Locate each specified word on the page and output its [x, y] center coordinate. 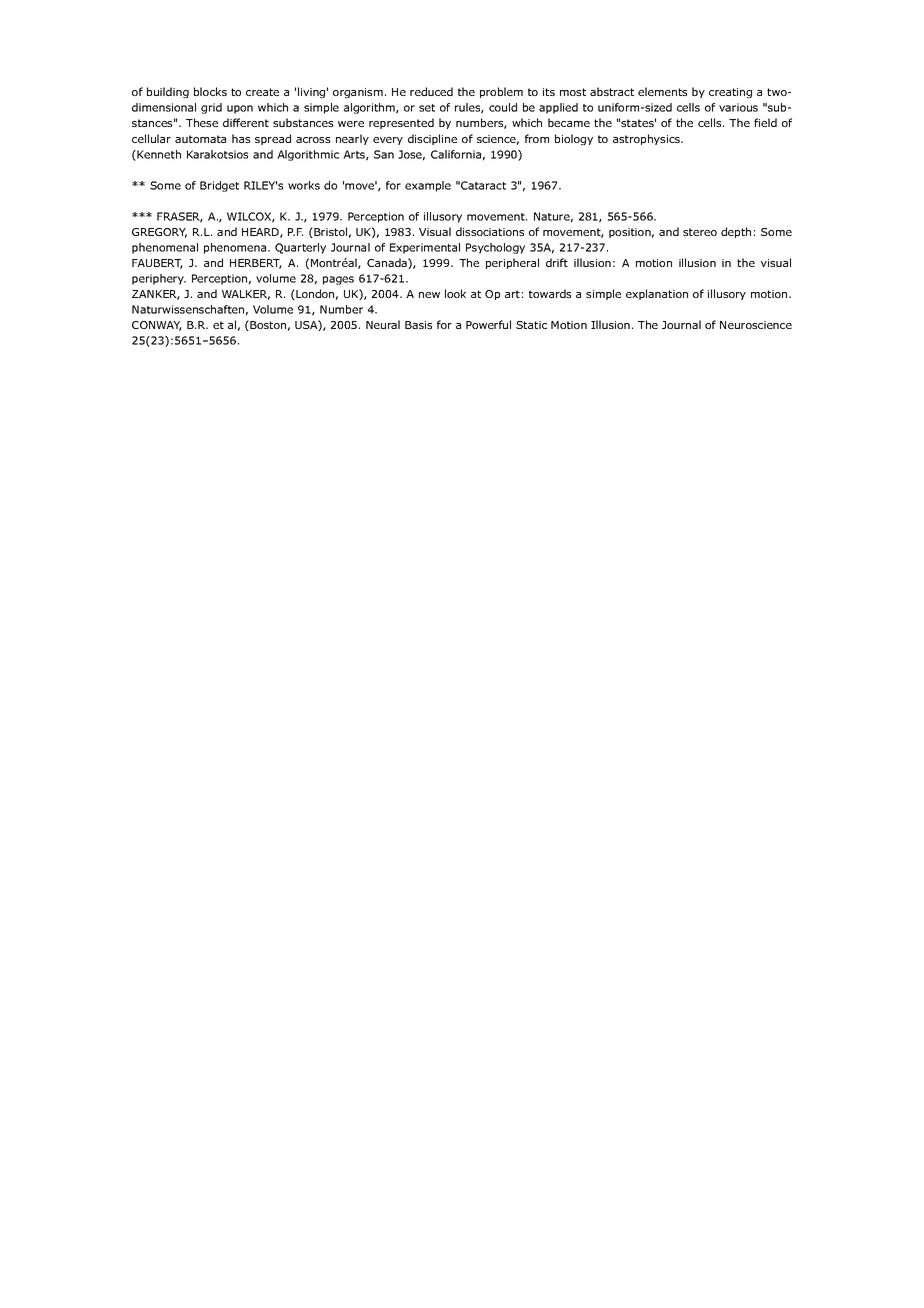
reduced [431, 91]
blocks [210, 91]
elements [662, 91]
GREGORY [159, 233]
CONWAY [157, 326]
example [428, 186]
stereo [700, 232]
